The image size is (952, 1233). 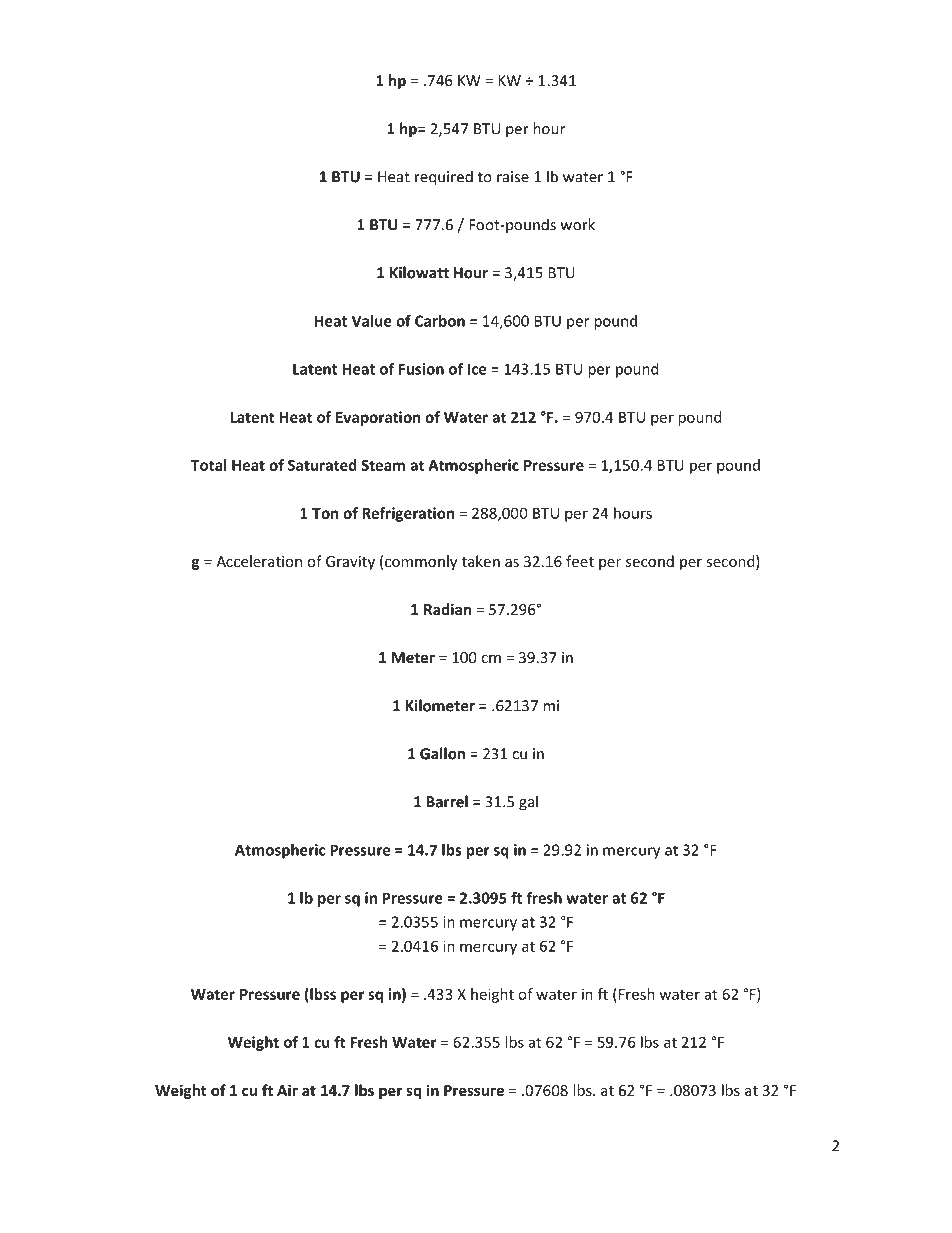 What do you see at coordinates (444, 178) in the screenshot?
I see `required` at bounding box center [444, 178].
